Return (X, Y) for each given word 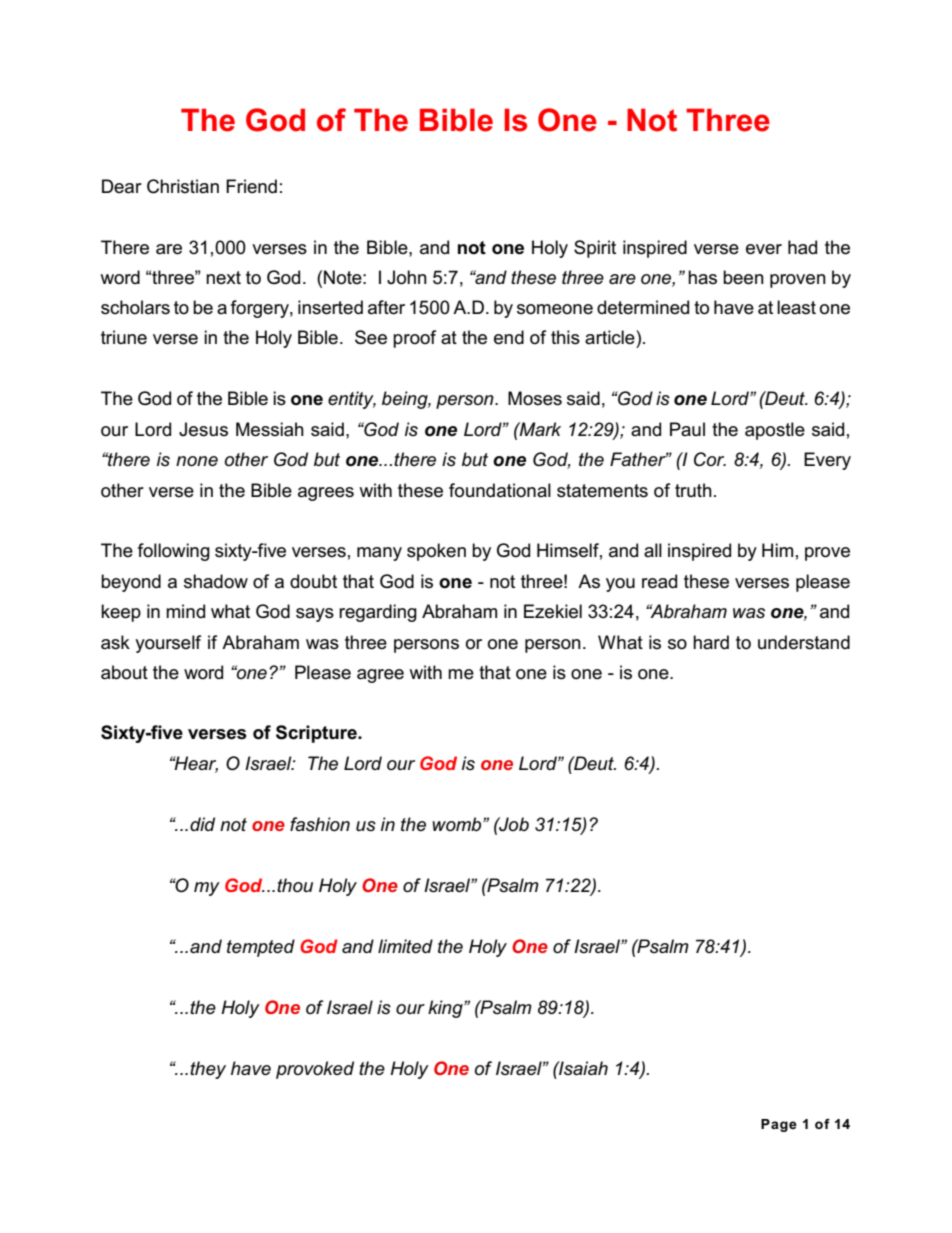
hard (711, 642)
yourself (168, 644)
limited (405, 946)
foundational (500, 490)
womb (458, 824)
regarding (378, 613)
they (208, 1070)
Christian (183, 186)
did (202, 824)
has (702, 277)
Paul (687, 429)
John (407, 277)
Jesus (203, 429)
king (446, 1009)
